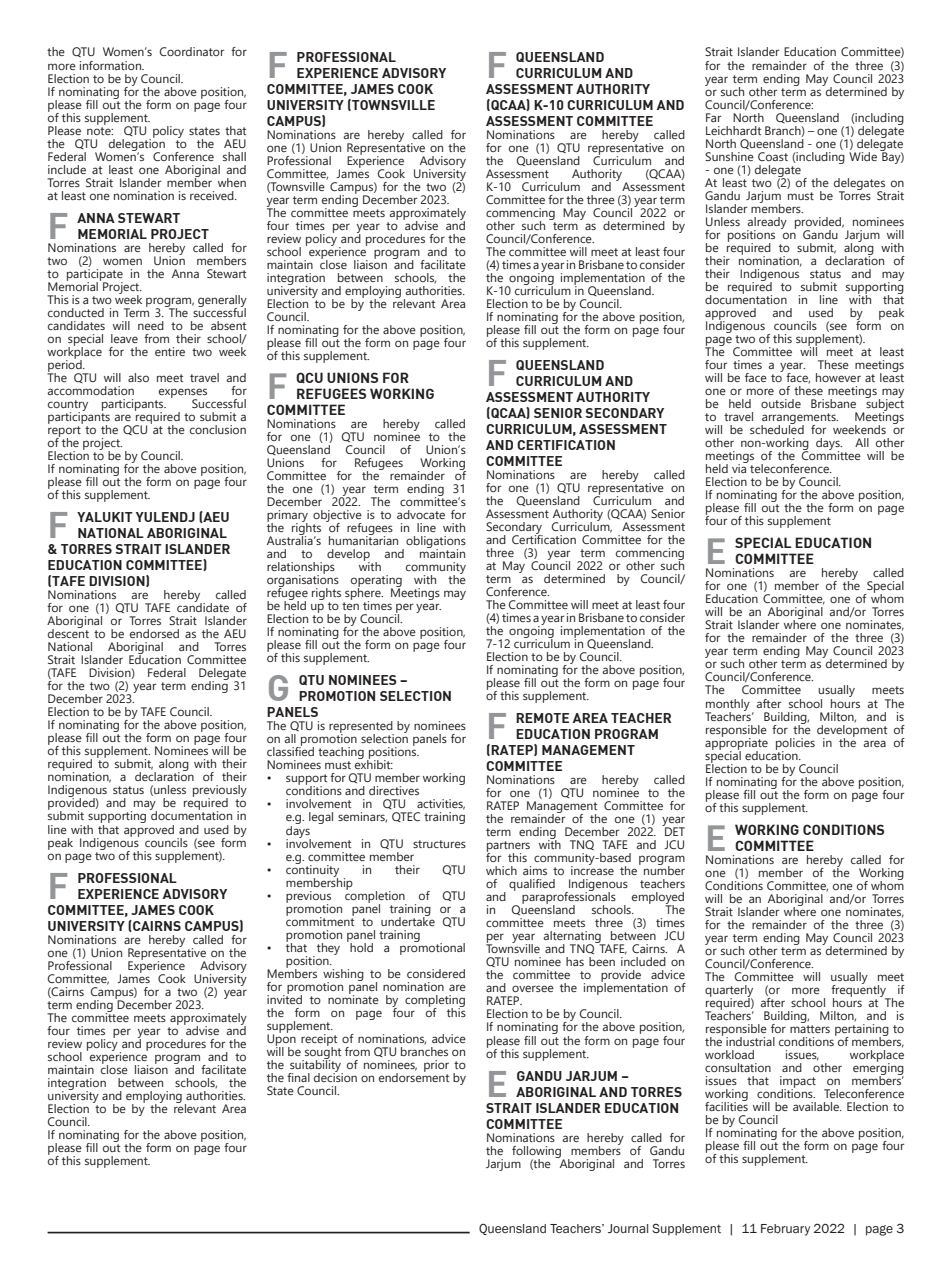 The height and width of the screenshot is (1262, 952). What do you see at coordinates (218, 429) in the screenshot?
I see `conclusion` at bounding box center [218, 429].
